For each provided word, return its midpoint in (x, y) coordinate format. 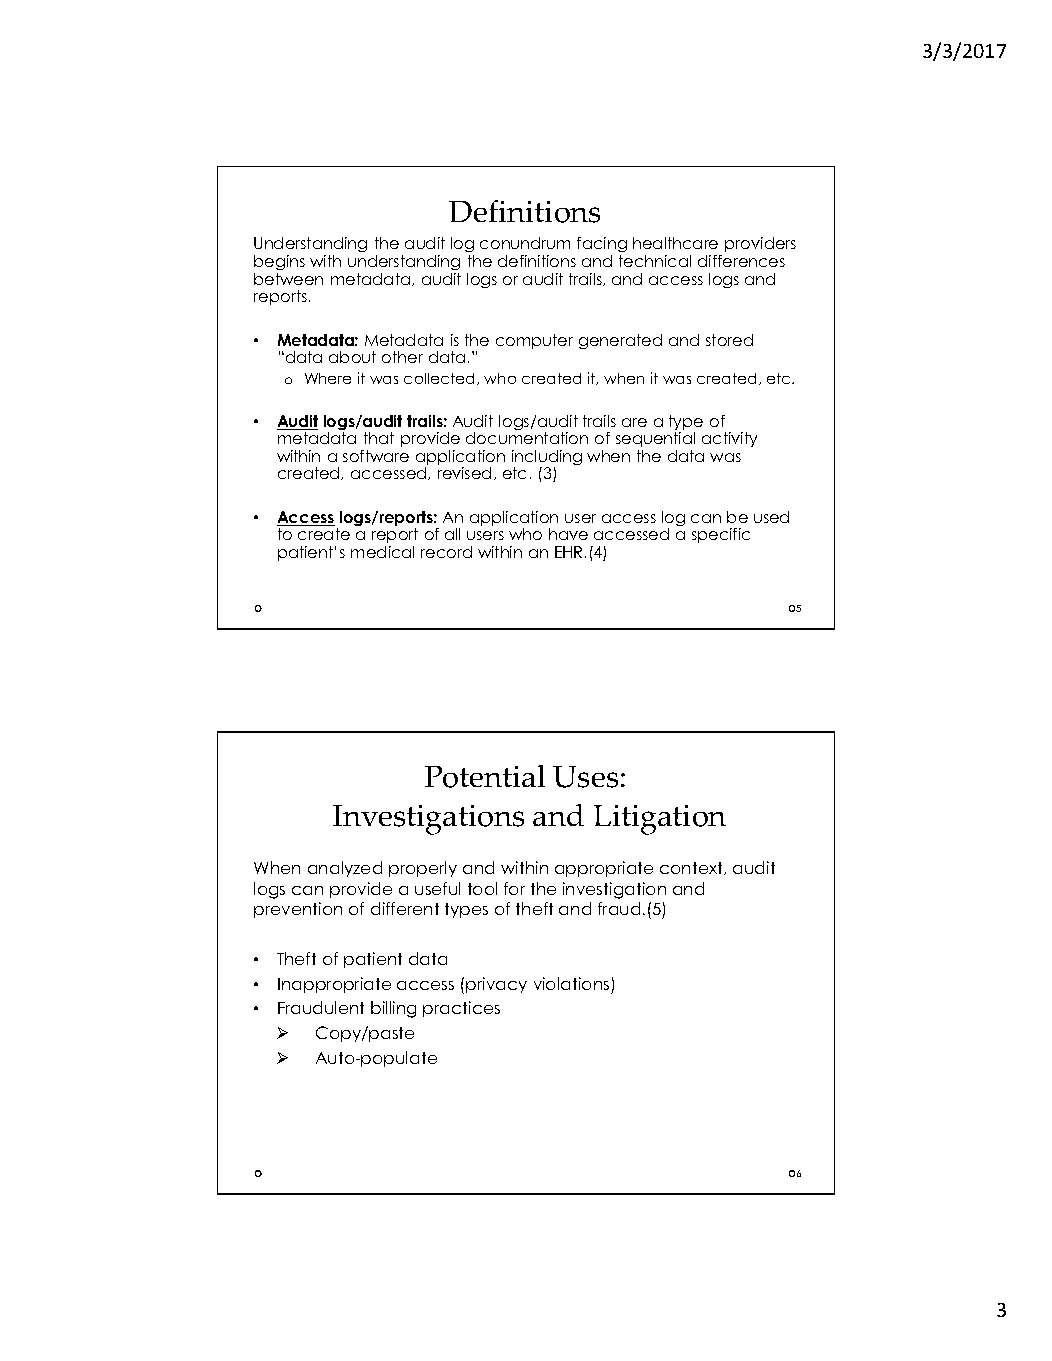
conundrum (525, 243)
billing (393, 1009)
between (288, 279)
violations (571, 983)
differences (741, 261)
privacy (496, 985)
